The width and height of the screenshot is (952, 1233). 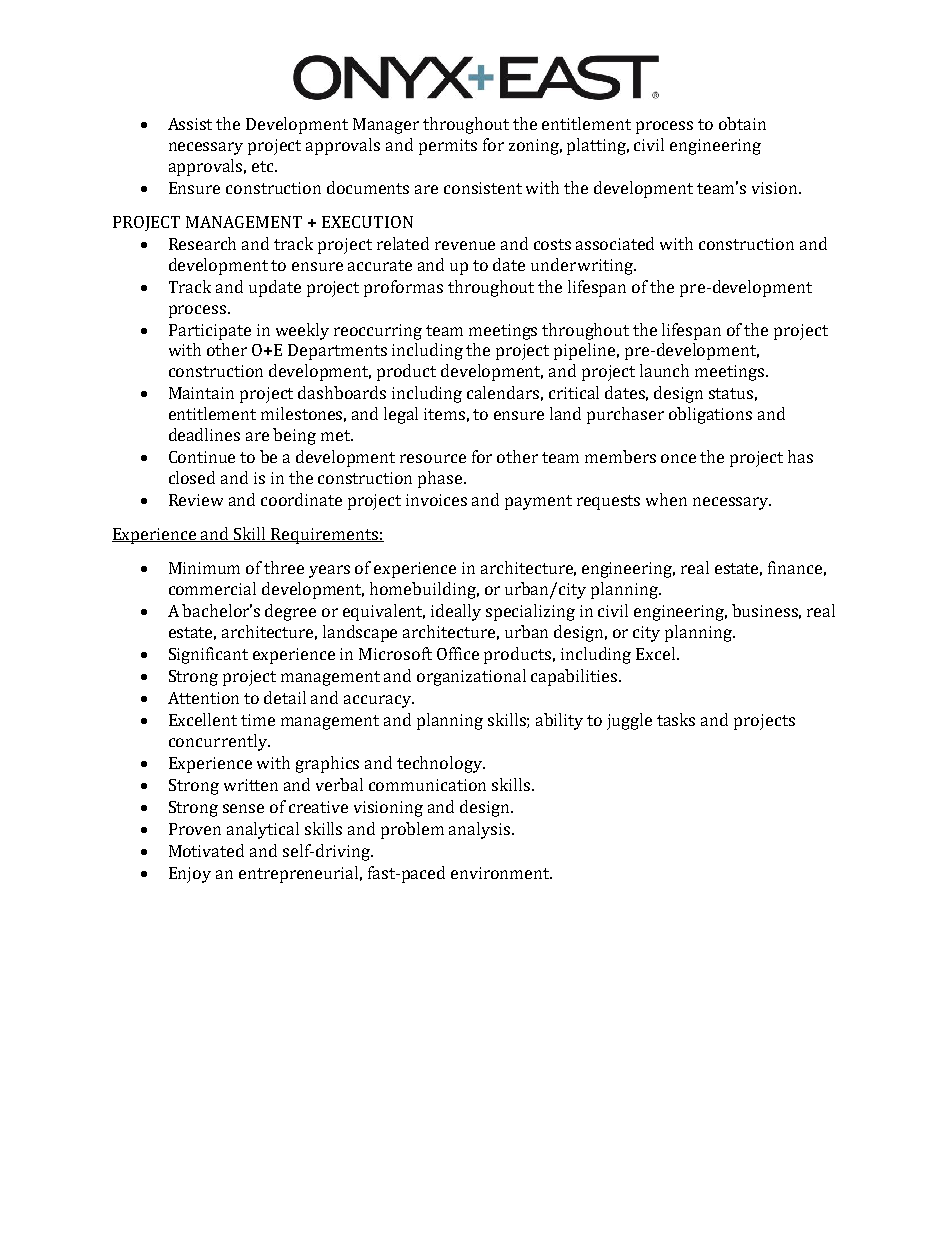 What do you see at coordinates (263, 830) in the screenshot?
I see `analytical` at bounding box center [263, 830].
